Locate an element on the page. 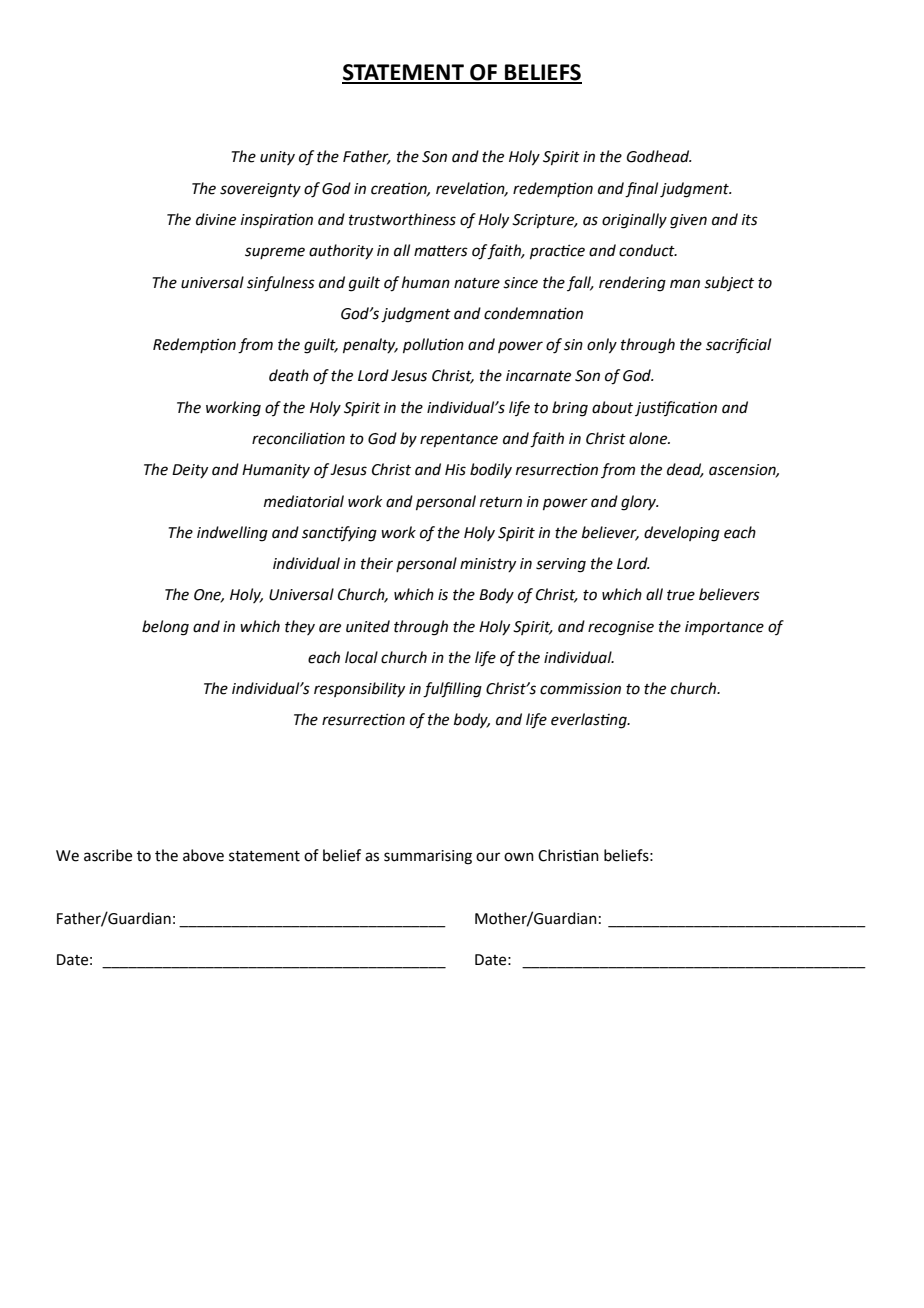  return is located at coordinates (501, 502).
